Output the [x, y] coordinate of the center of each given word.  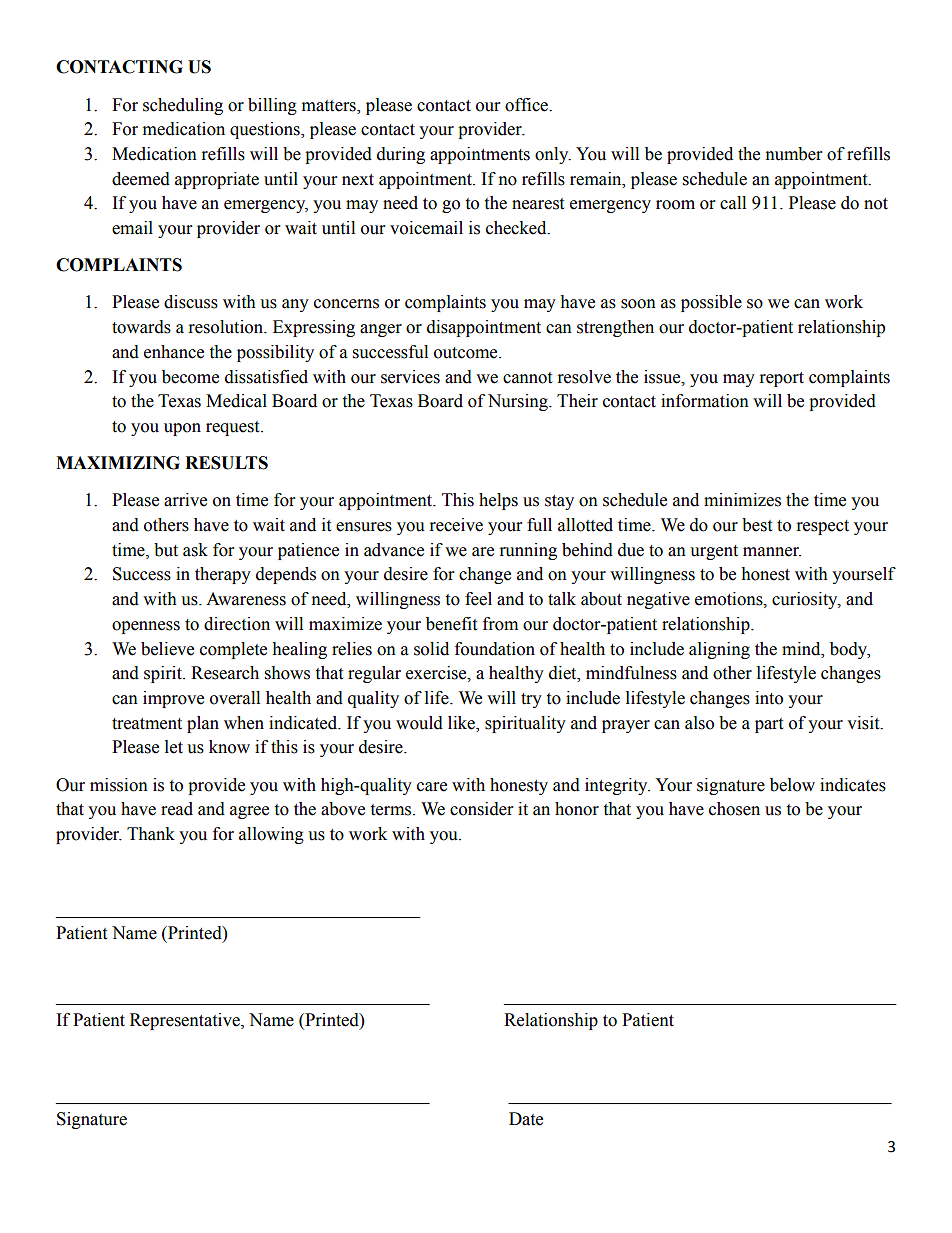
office [528, 105]
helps [498, 501]
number [794, 154]
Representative [186, 1021]
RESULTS [226, 463]
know [229, 747]
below [792, 785]
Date [526, 1119]
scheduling [183, 106]
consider [481, 809]
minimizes [742, 500]
